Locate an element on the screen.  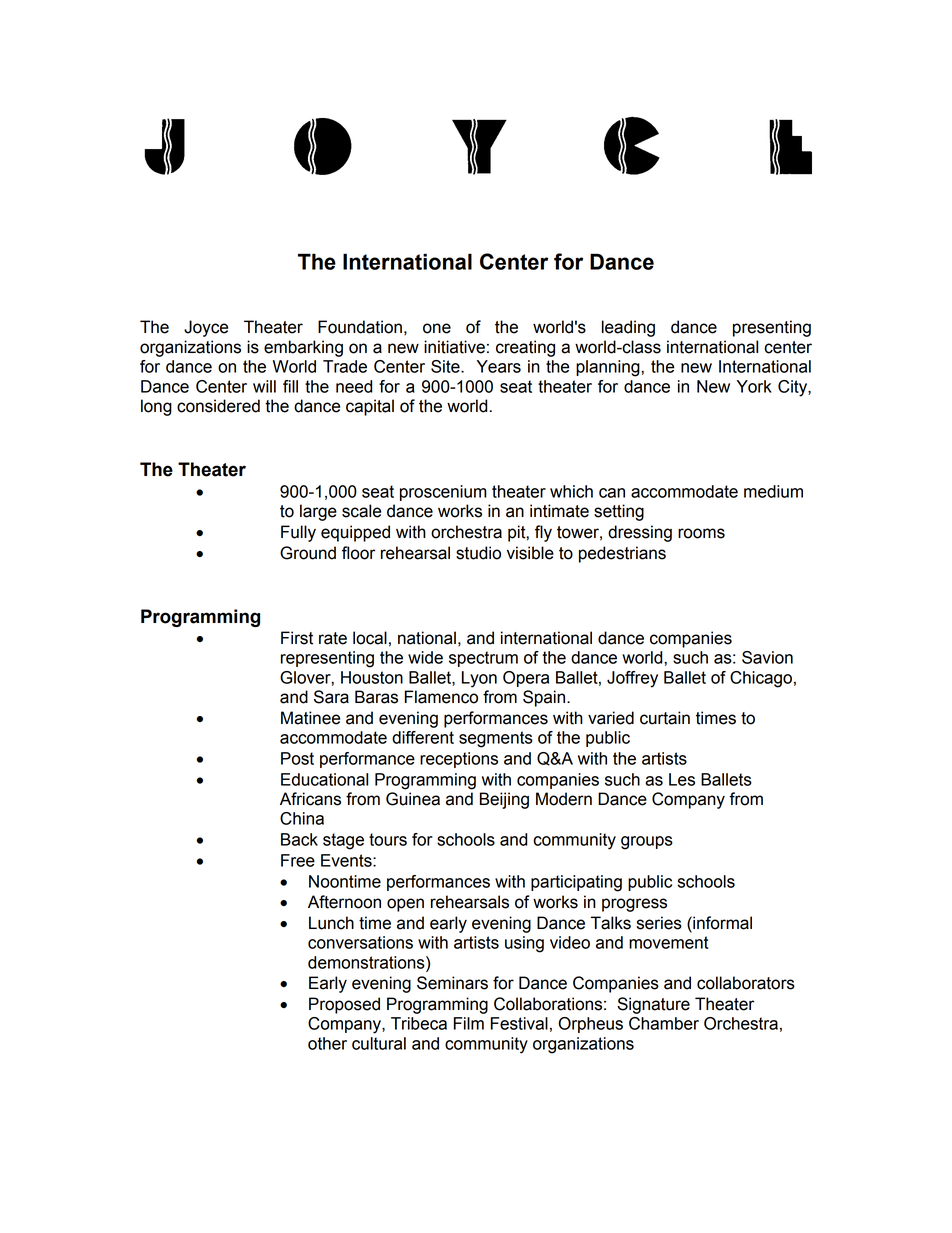
Matinee is located at coordinates (310, 718).
